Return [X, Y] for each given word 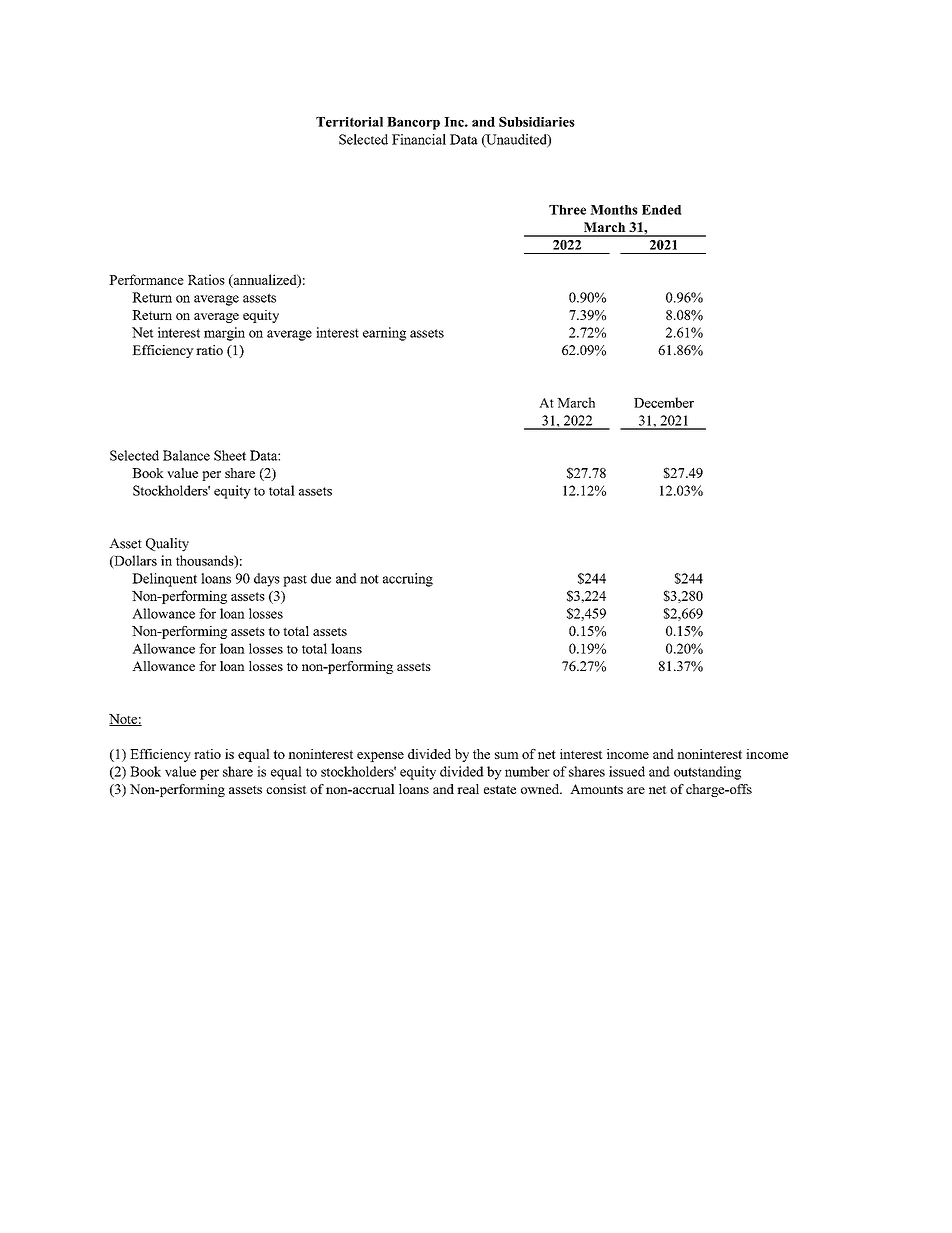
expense [380, 757]
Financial [419, 139]
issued [627, 771]
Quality [167, 545]
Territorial [349, 122]
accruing [408, 580]
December [664, 402]
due [321, 578]
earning [384, 334]
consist [286, 789]
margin [224, 334]
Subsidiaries [537, 122]
